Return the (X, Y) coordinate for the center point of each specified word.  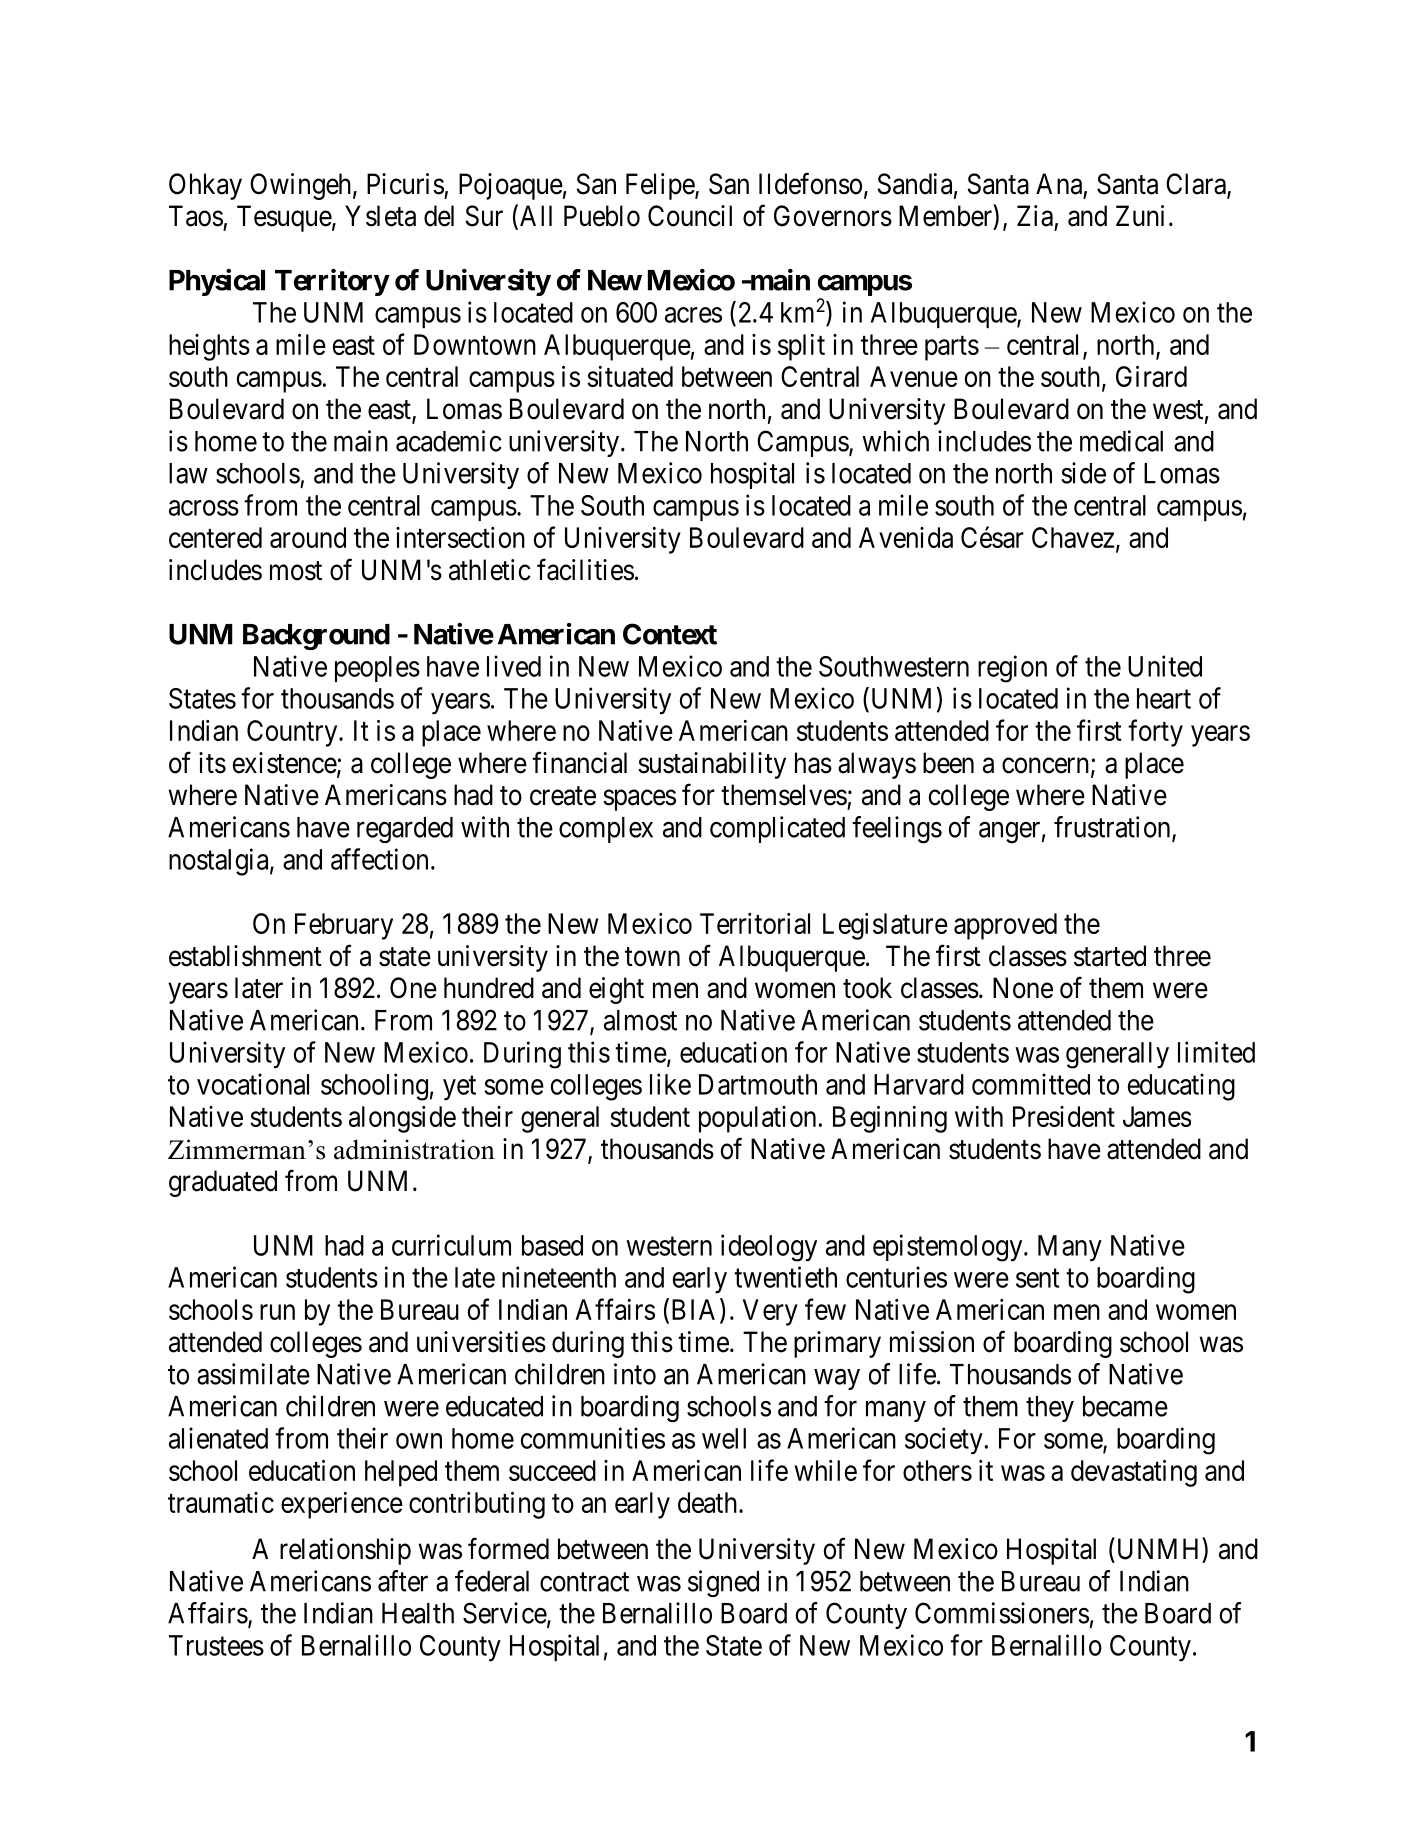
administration (414, 1149)
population (757, 1119)
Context (670, 634)
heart (1164, 698)
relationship (345, 1551)
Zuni (1140, 215)
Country (293, 733)
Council (690, 216)
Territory (332, 282)
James (1157, 1116)
